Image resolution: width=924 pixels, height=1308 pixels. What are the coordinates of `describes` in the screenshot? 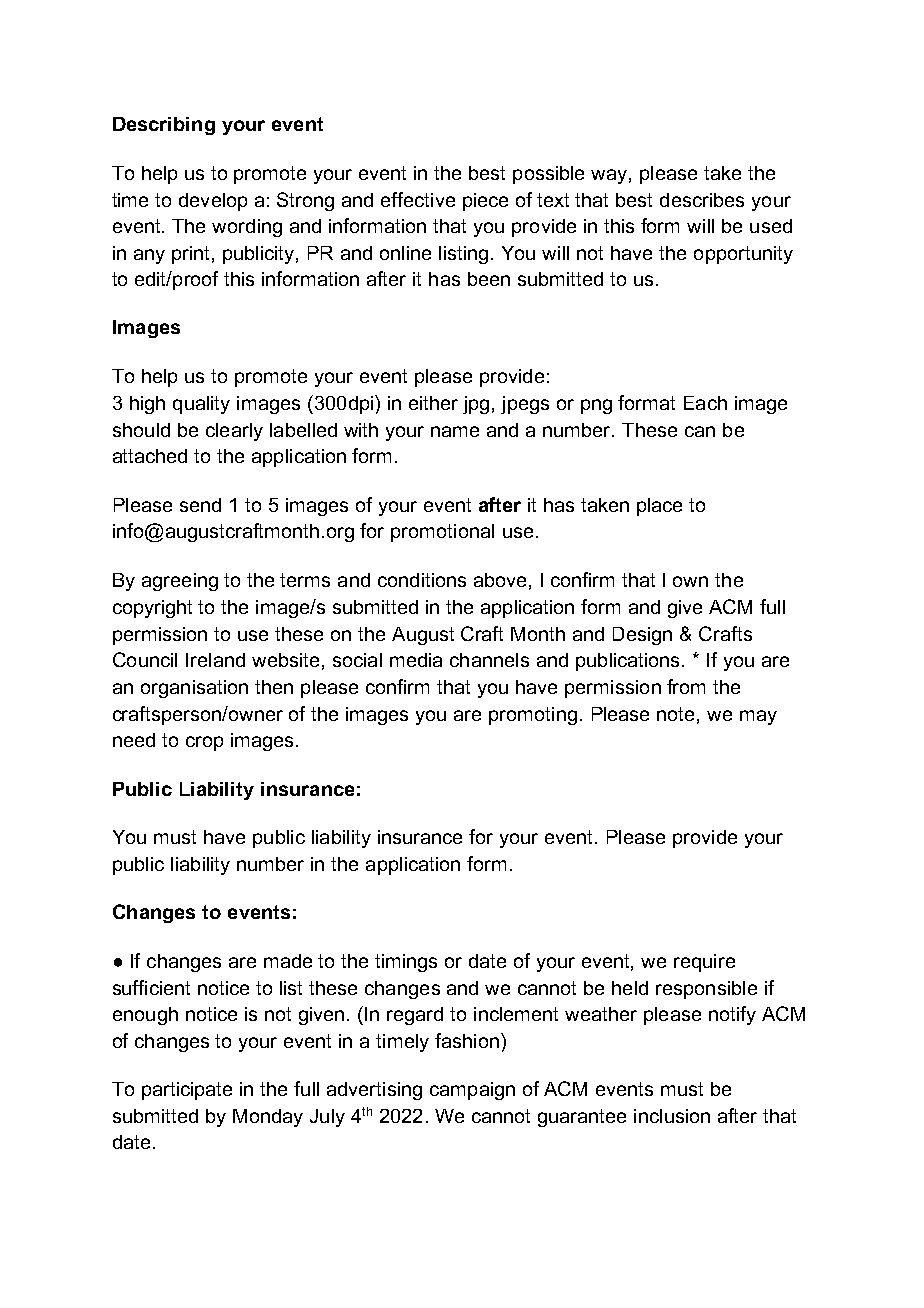 It's located at (702, 200).
